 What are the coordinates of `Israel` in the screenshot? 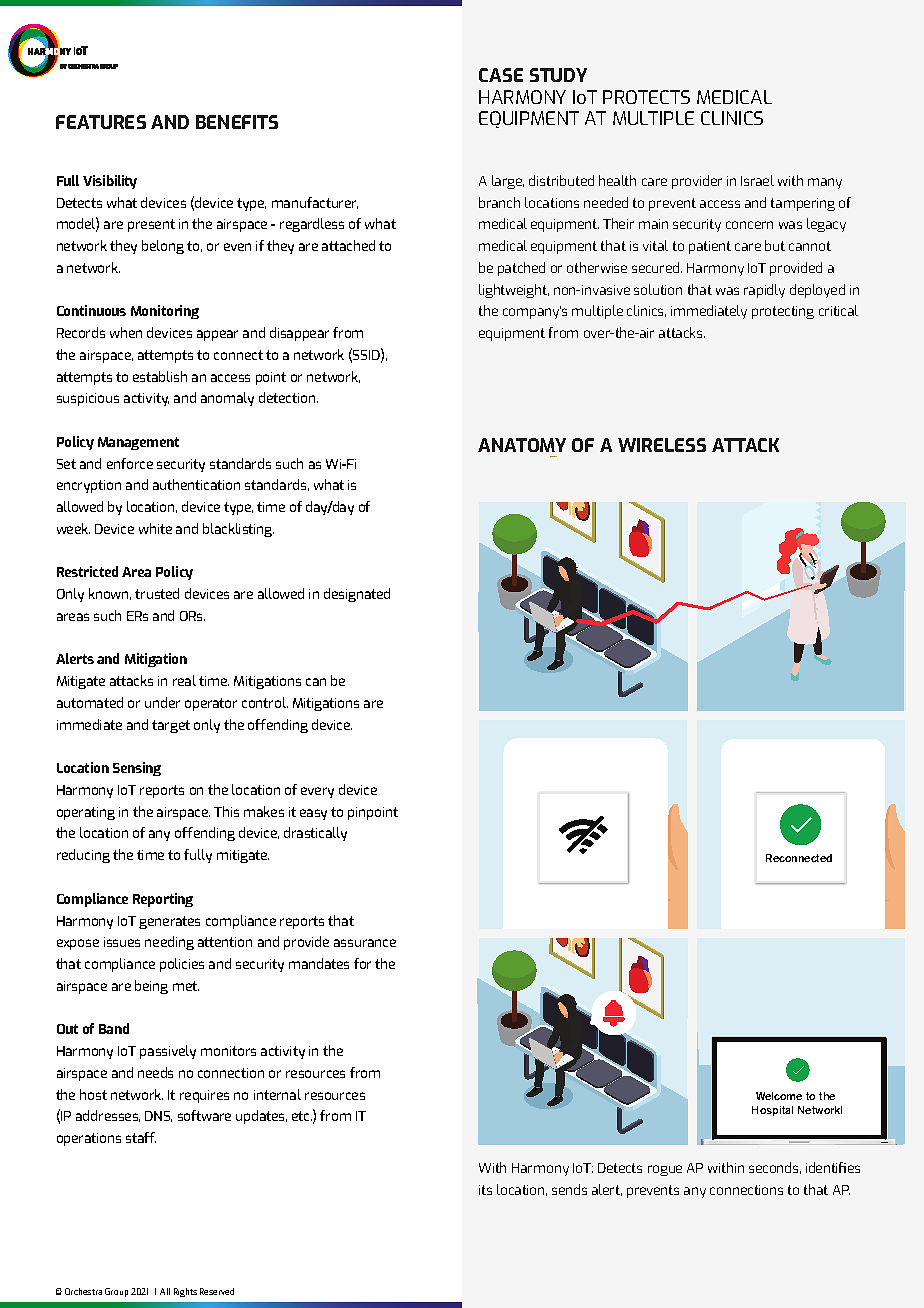 It's located at (757, 180).
